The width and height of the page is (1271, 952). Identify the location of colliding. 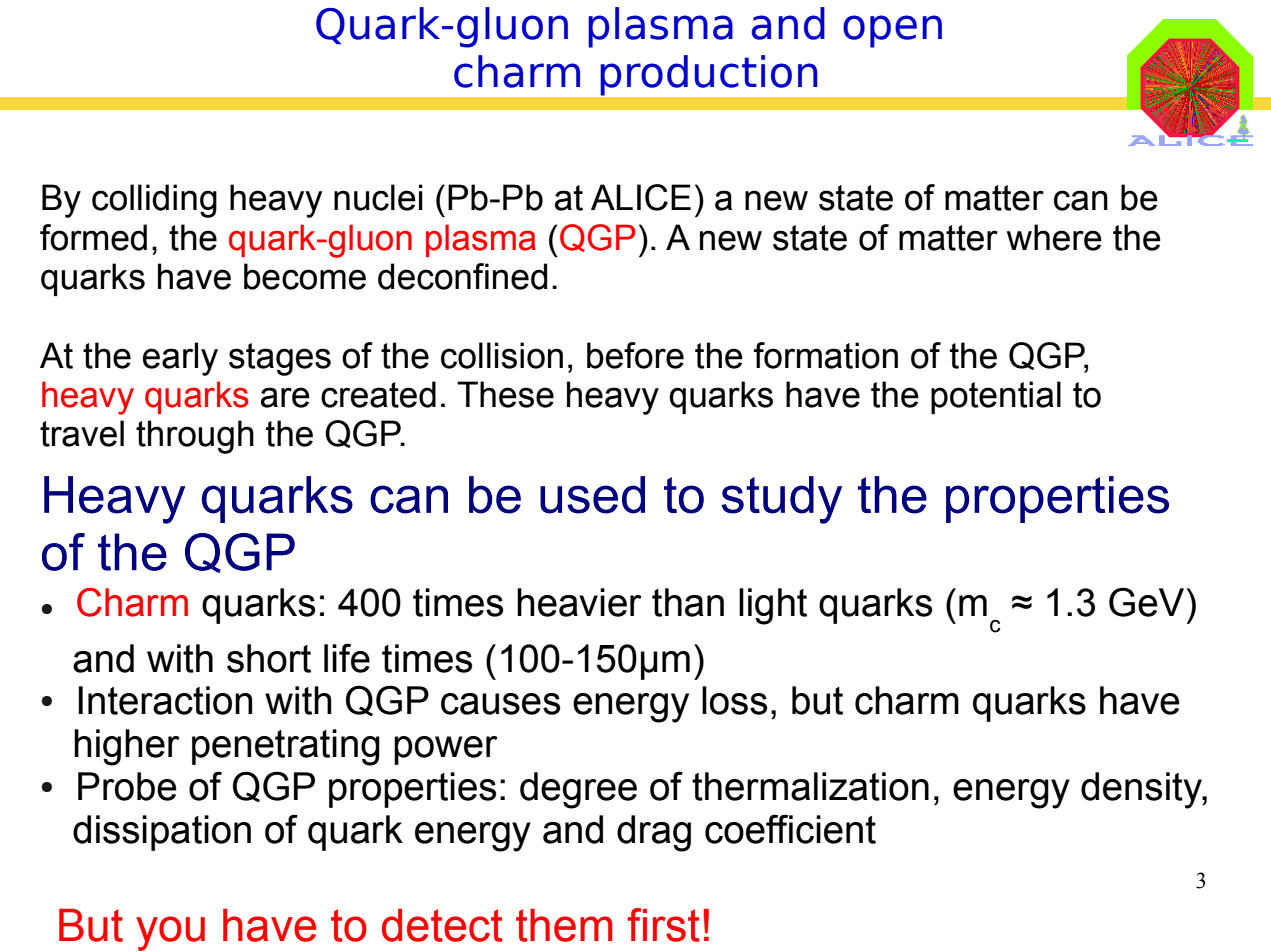
(154, 201).
